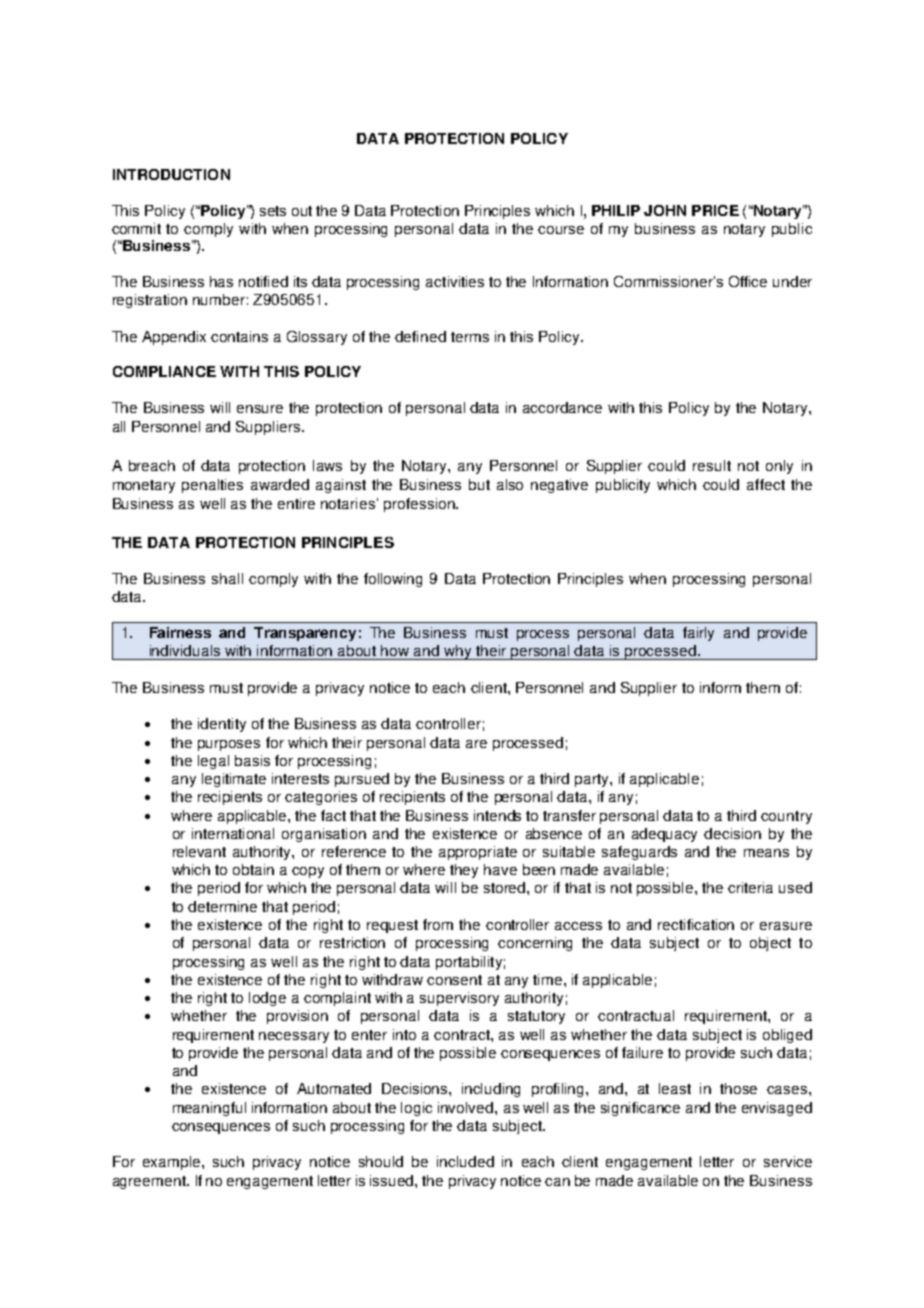 The width and height of the screenshot is (924, 1308). What do you see at coordinates (715, 210) in the screenshot?
I see `PRICE` at bounding box center [715, 210].
